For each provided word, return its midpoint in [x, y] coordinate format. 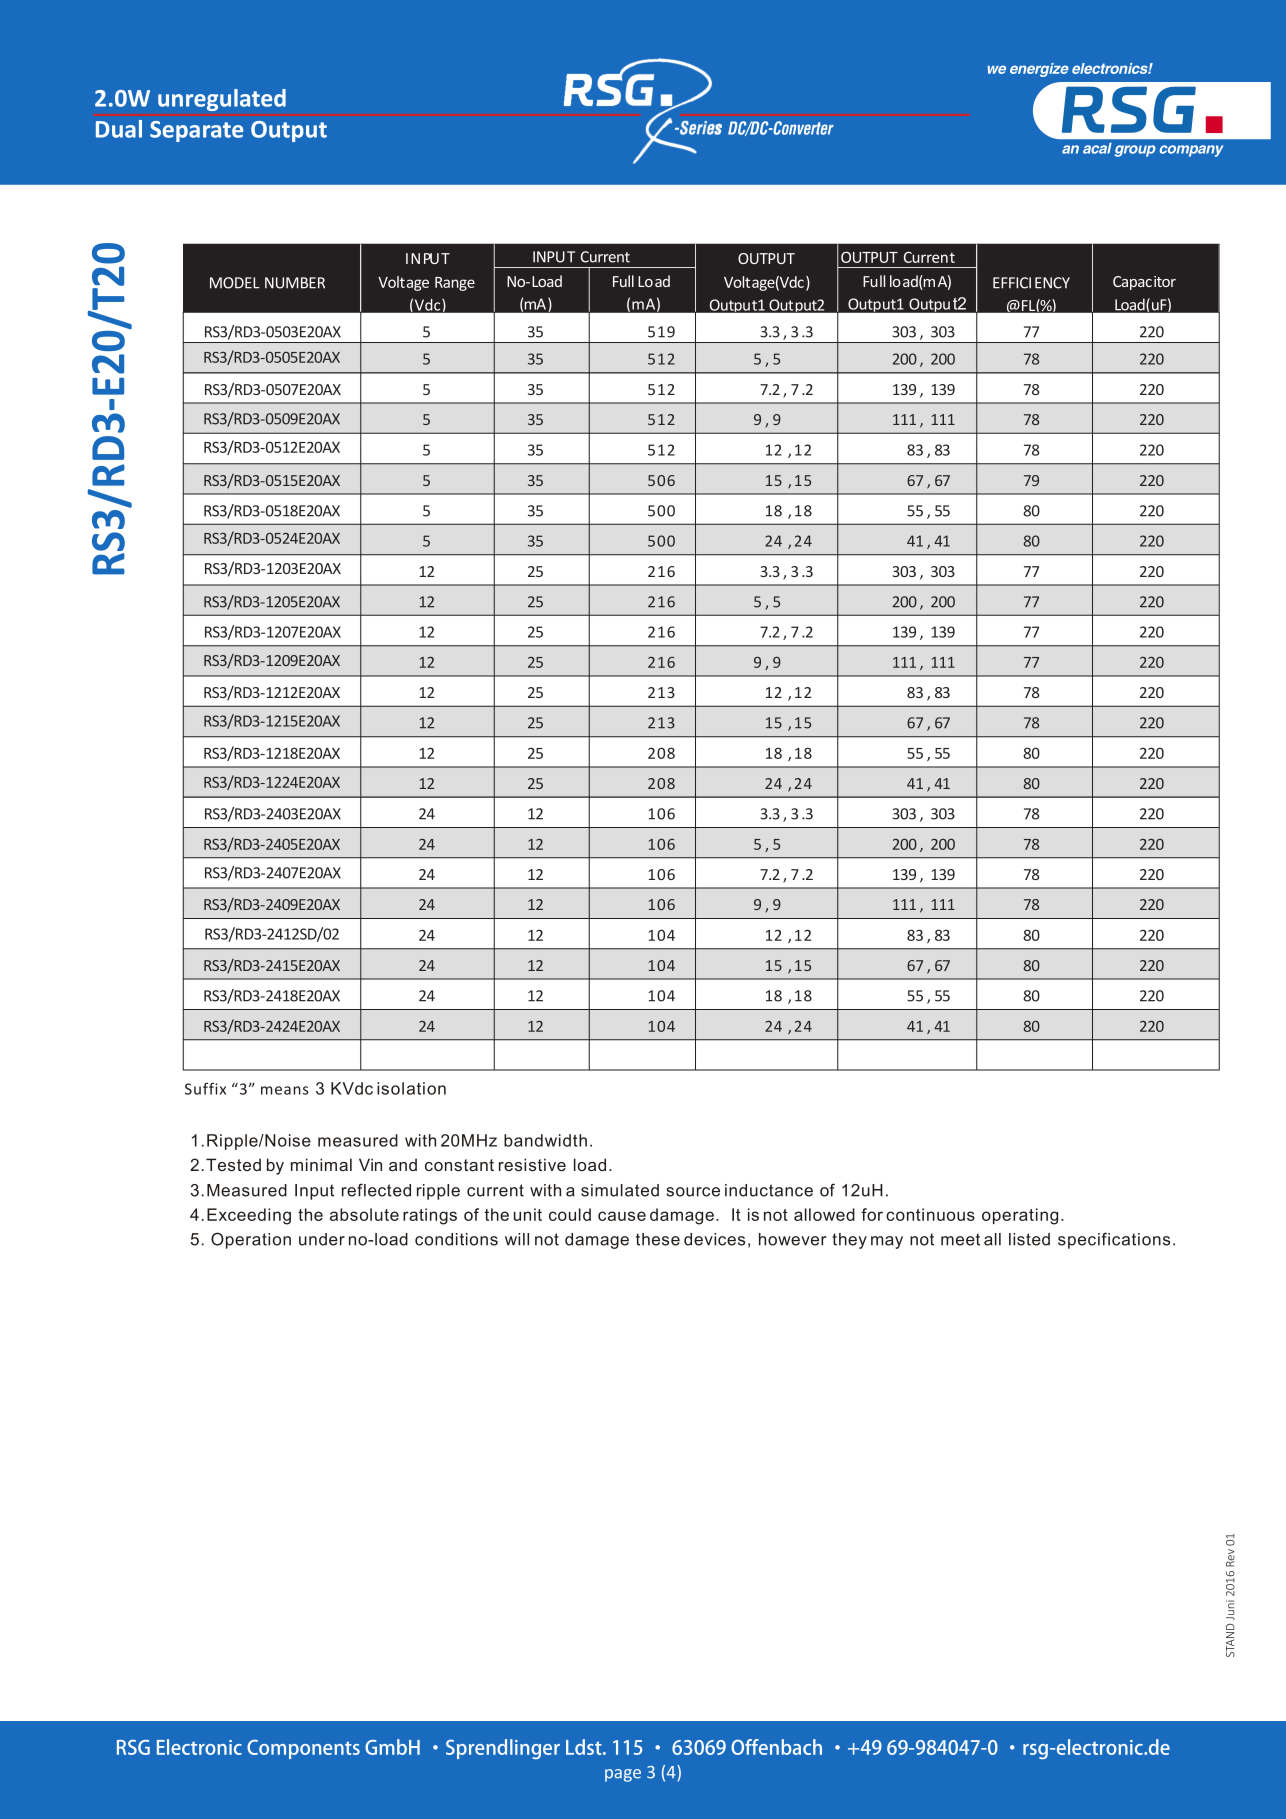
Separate [196, 131]
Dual [119, 129]
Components [303, 1749]
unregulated [222, 100]
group [1135, 151]
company [1191, 151]
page [623, 1775]
